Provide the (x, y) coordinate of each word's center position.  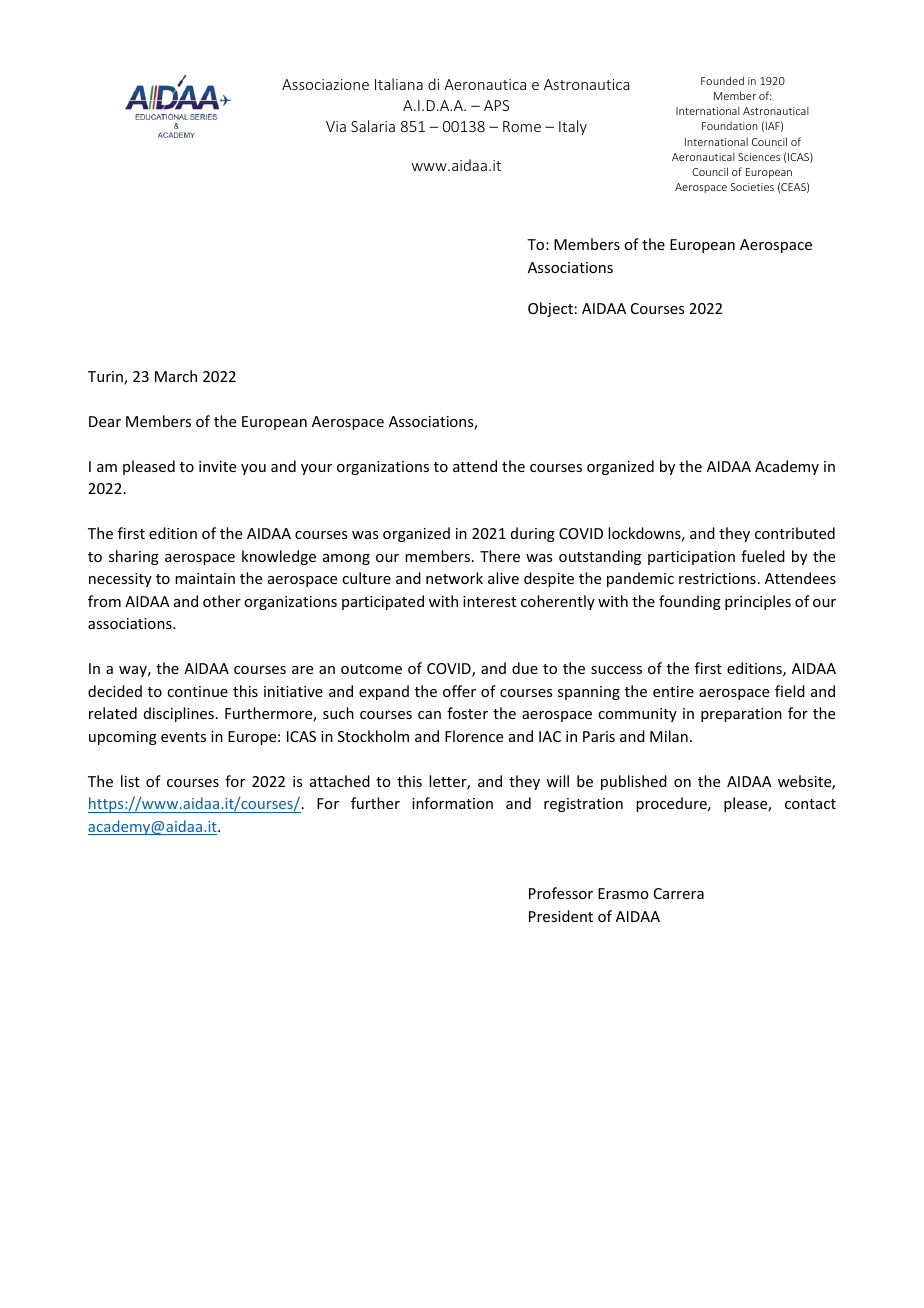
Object (550, 309)
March (176, 376)
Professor (561, 893)
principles (758, 602)
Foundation (730, 125)
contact (810, 804)
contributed (795, 533)
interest (489, 601)
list (130, 781)
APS (496, 105)
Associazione (325, 84)
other (222, 601)
